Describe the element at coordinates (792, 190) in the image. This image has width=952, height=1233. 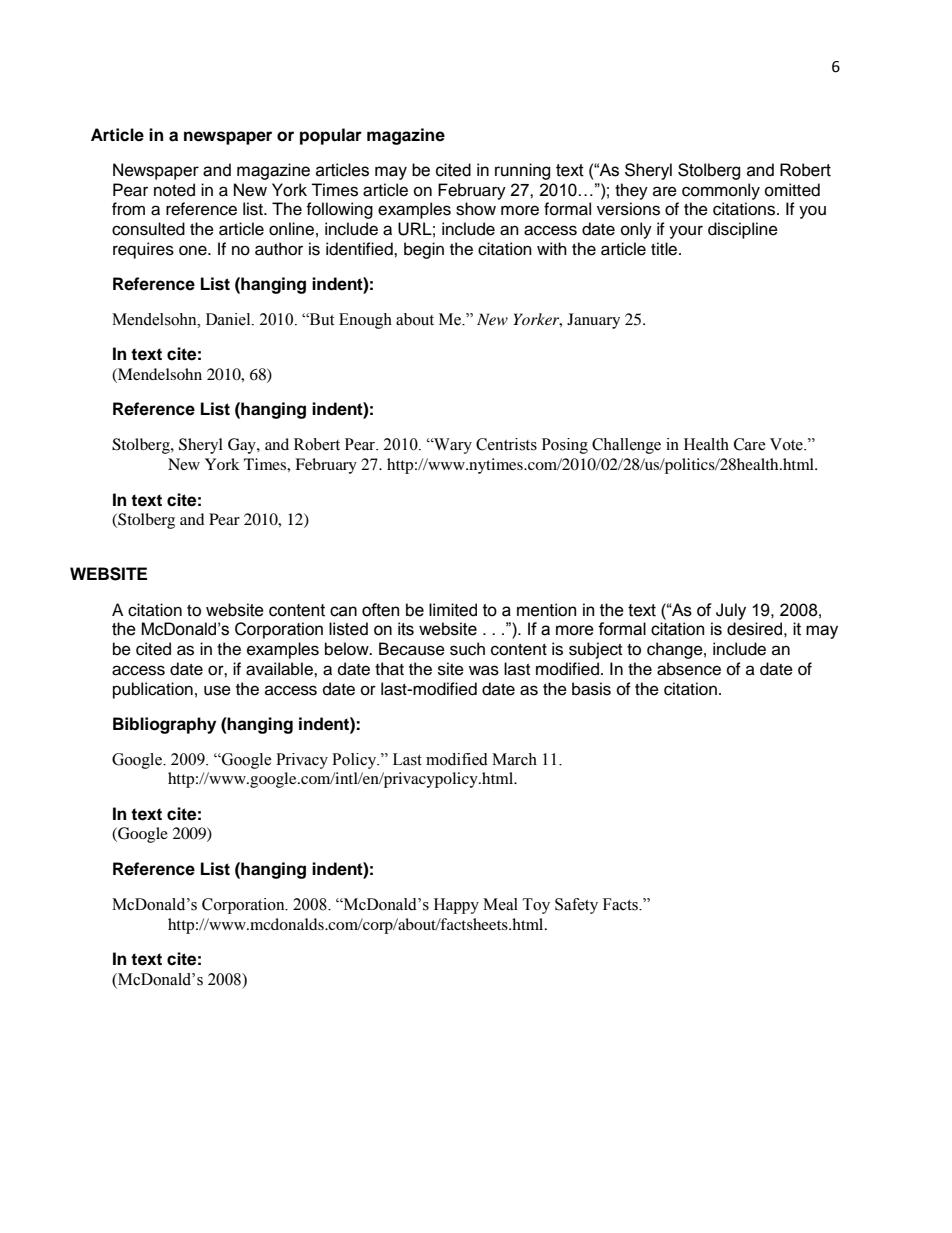
I see `omitted` at that location.
